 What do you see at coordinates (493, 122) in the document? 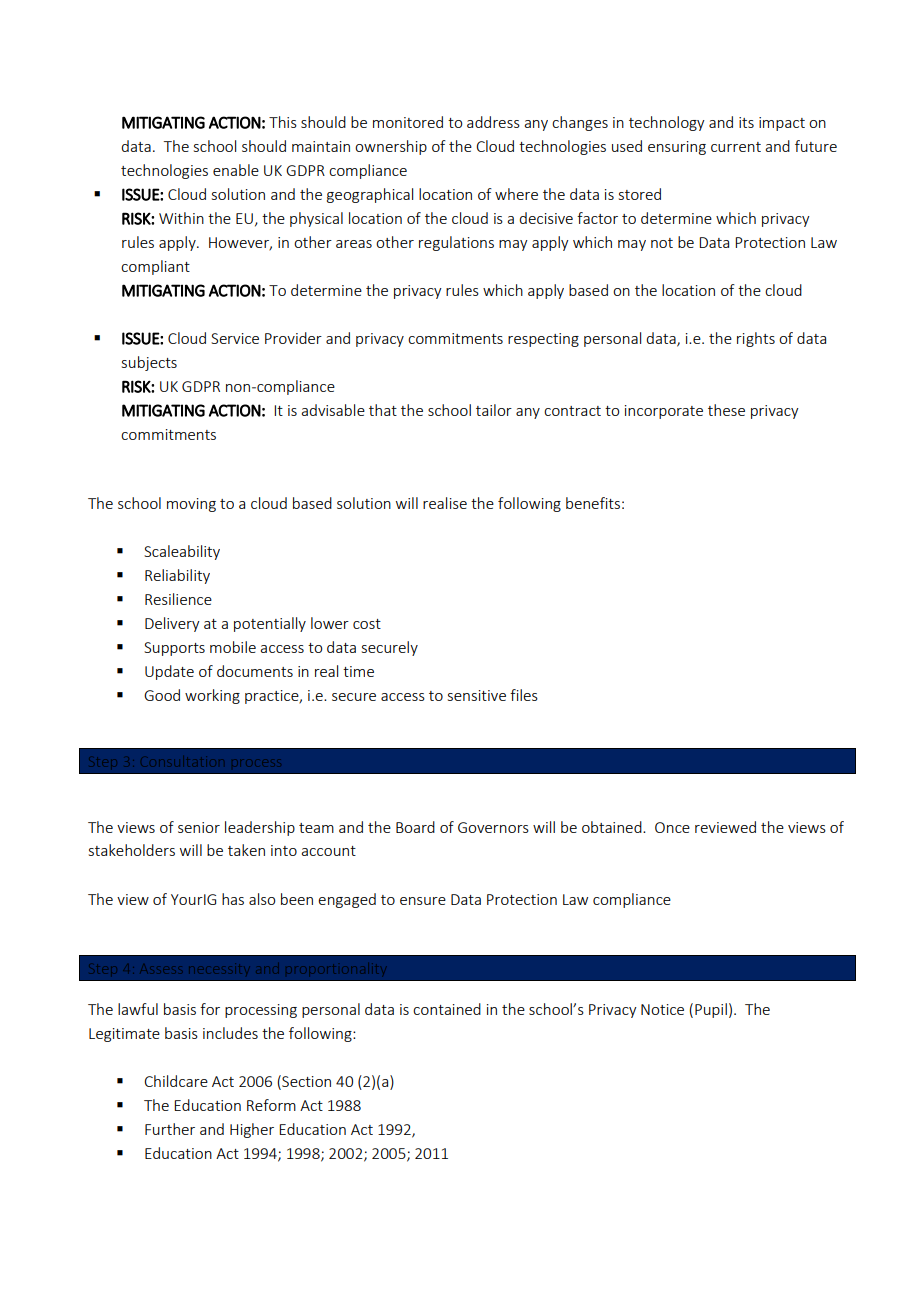
I see `address` at bounding box center [493, 122].
